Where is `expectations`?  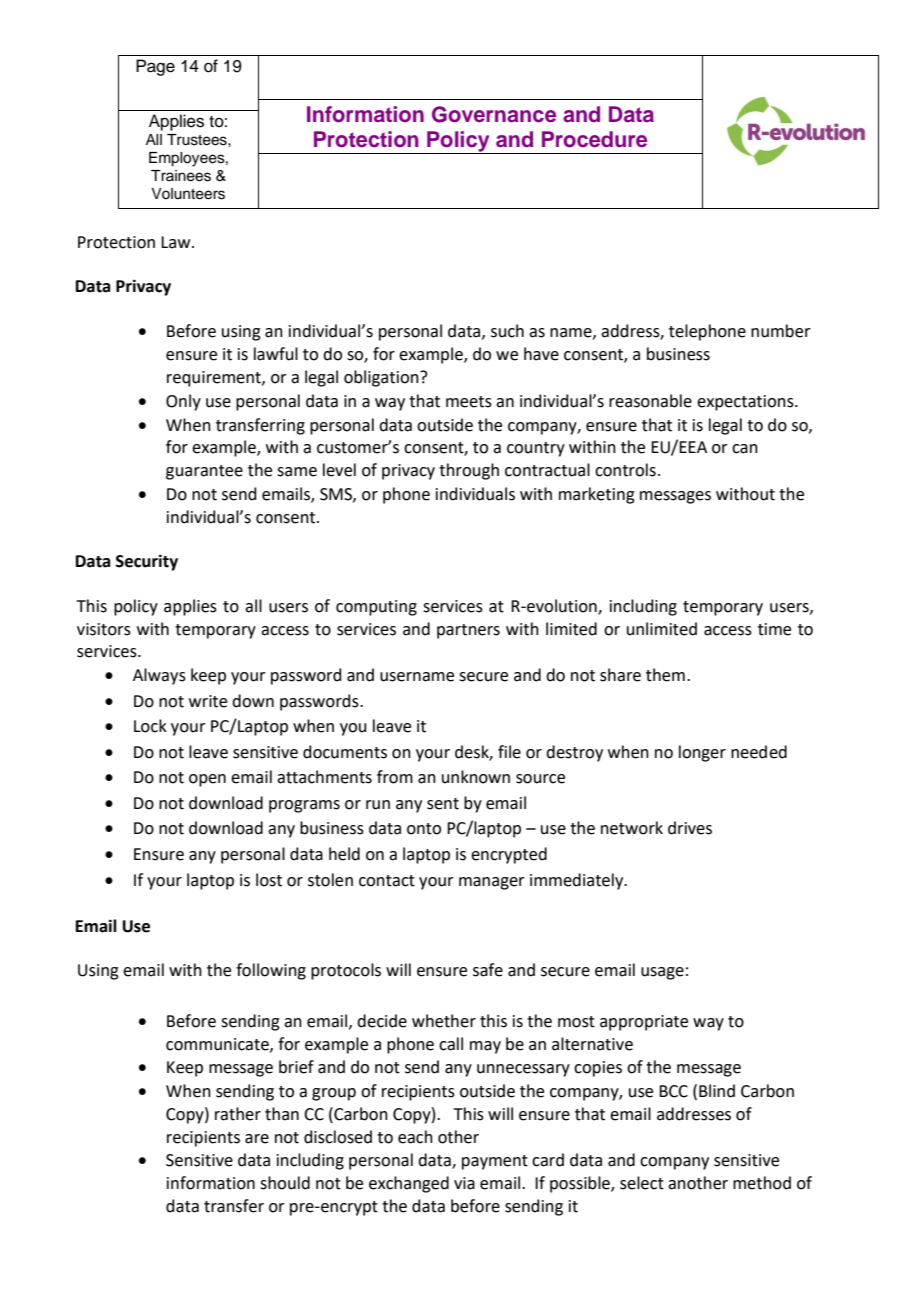
expectations is located at coordinates (746, 403).
